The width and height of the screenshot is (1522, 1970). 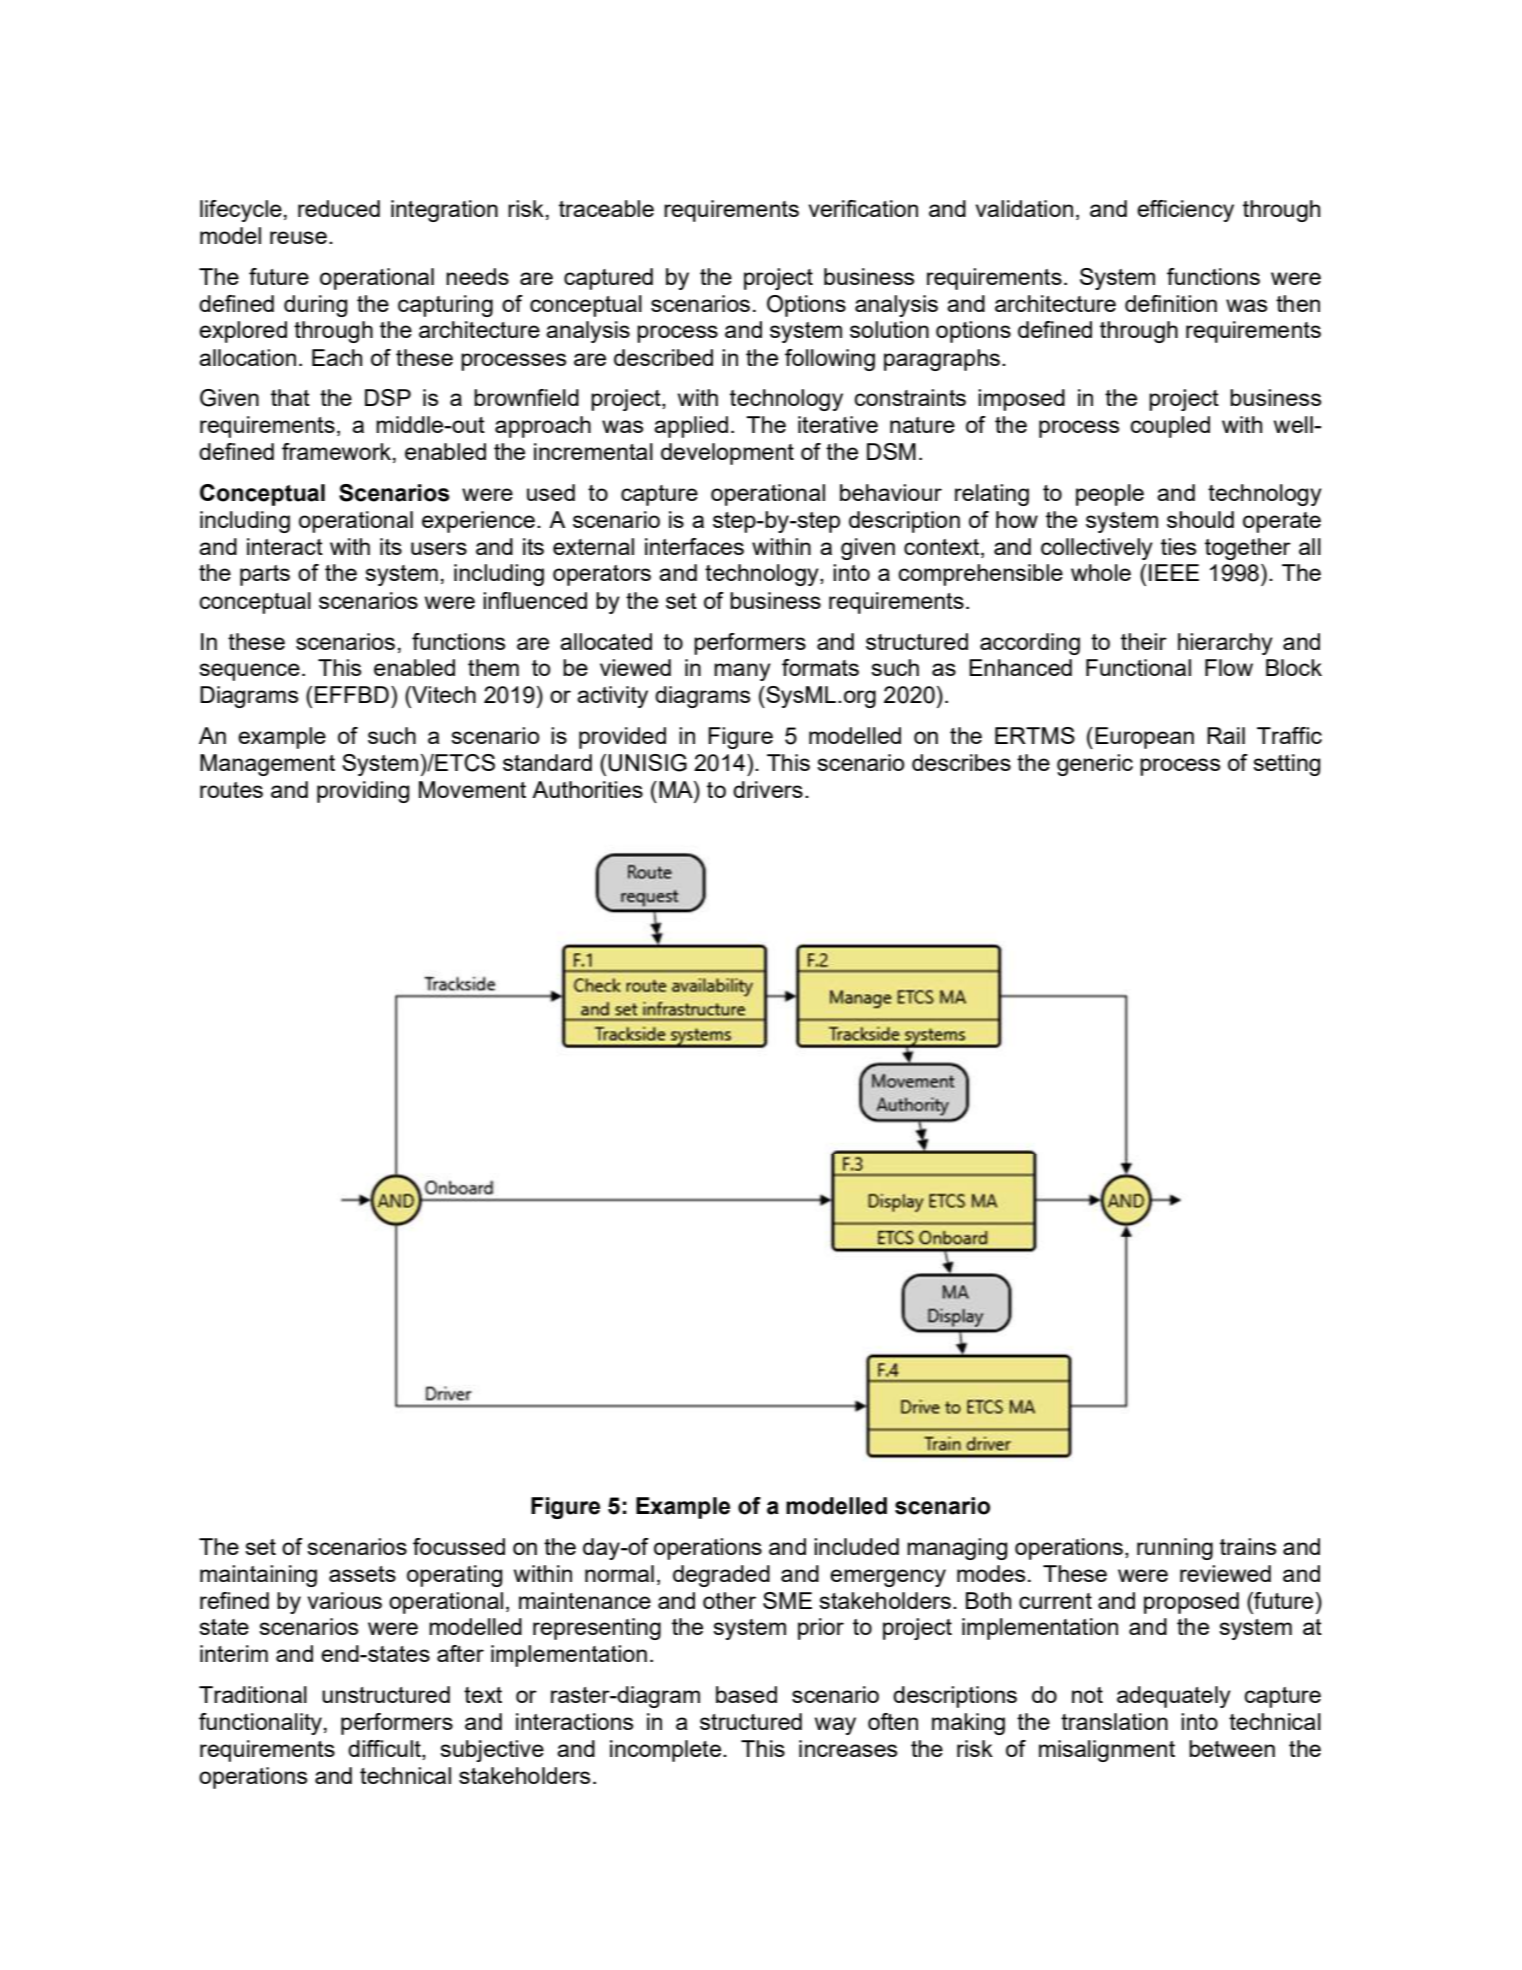 I want to click on drivers, so click(x=768, y=789).
